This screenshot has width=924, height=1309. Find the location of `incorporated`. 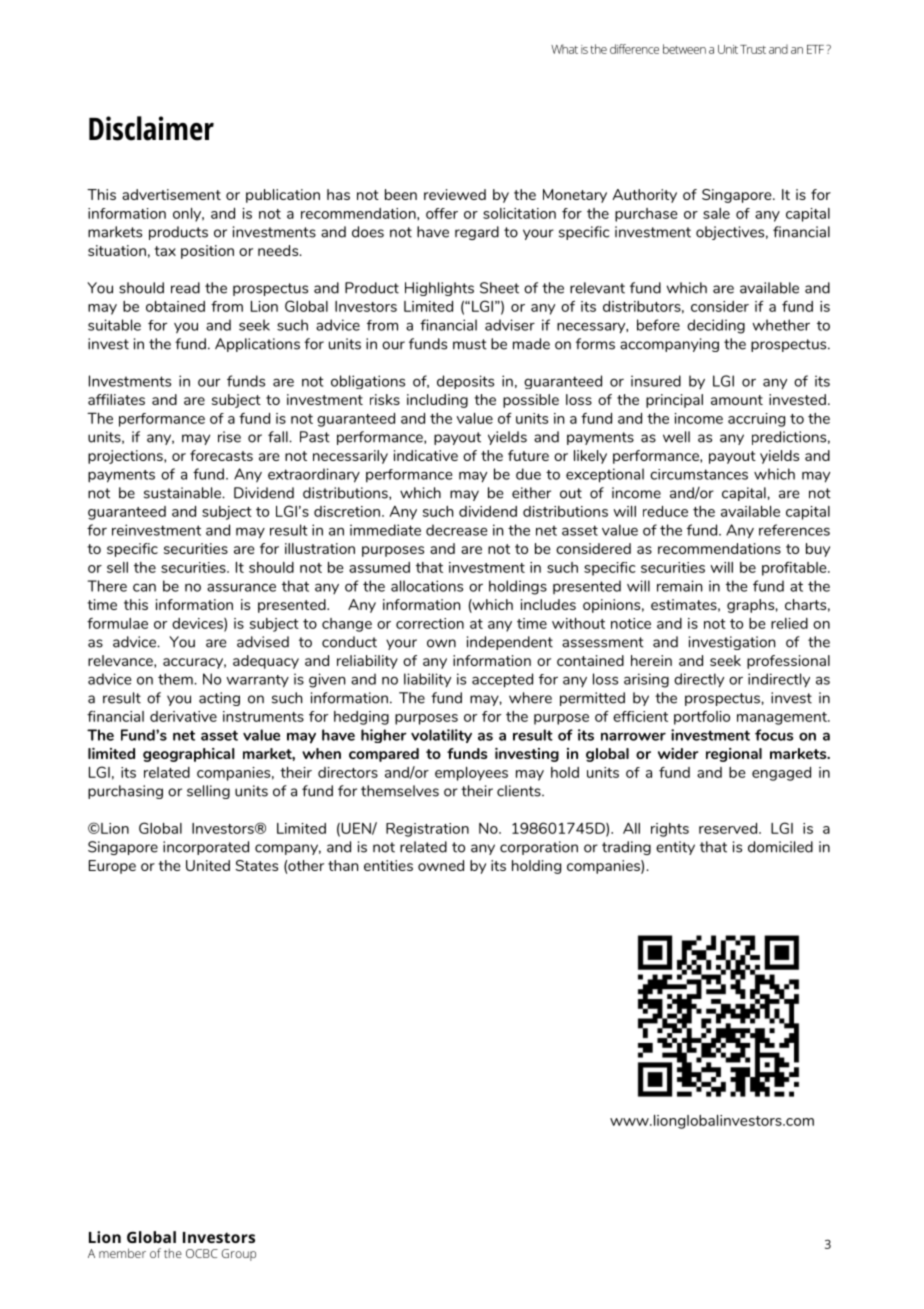

incorporated is located at coordinates (206, 848).
